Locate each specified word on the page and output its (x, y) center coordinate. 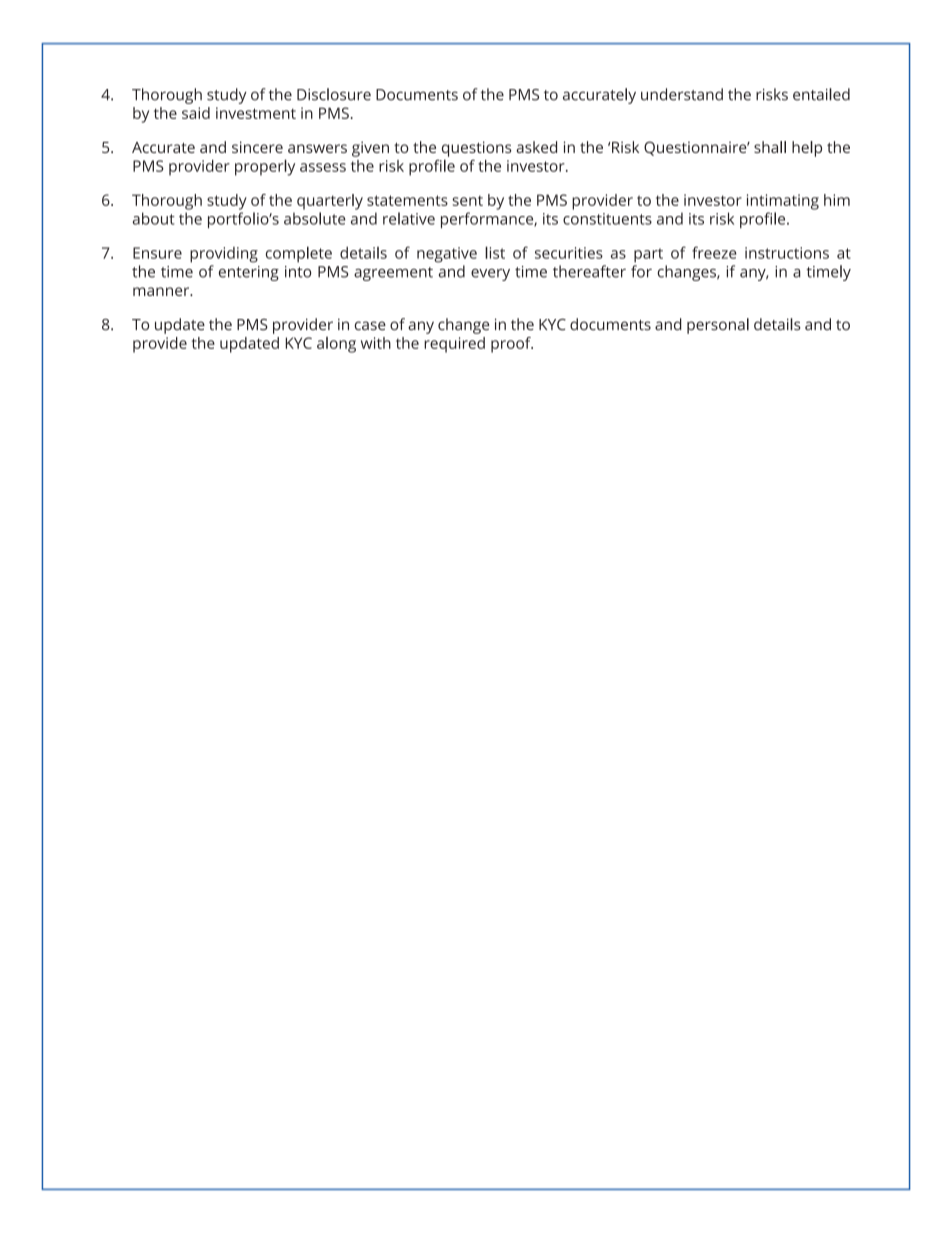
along (336, 345)
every (490, 275)
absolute (315, 218)
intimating (783, 202)
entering (249, 273)
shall (770, 147)
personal (718, 326)
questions (477, 149)
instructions (787, 253)
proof (512, 345)
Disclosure (334, 94)
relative (409, 218)
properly (265, 167)
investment (256, 113)
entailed (821, 94)
